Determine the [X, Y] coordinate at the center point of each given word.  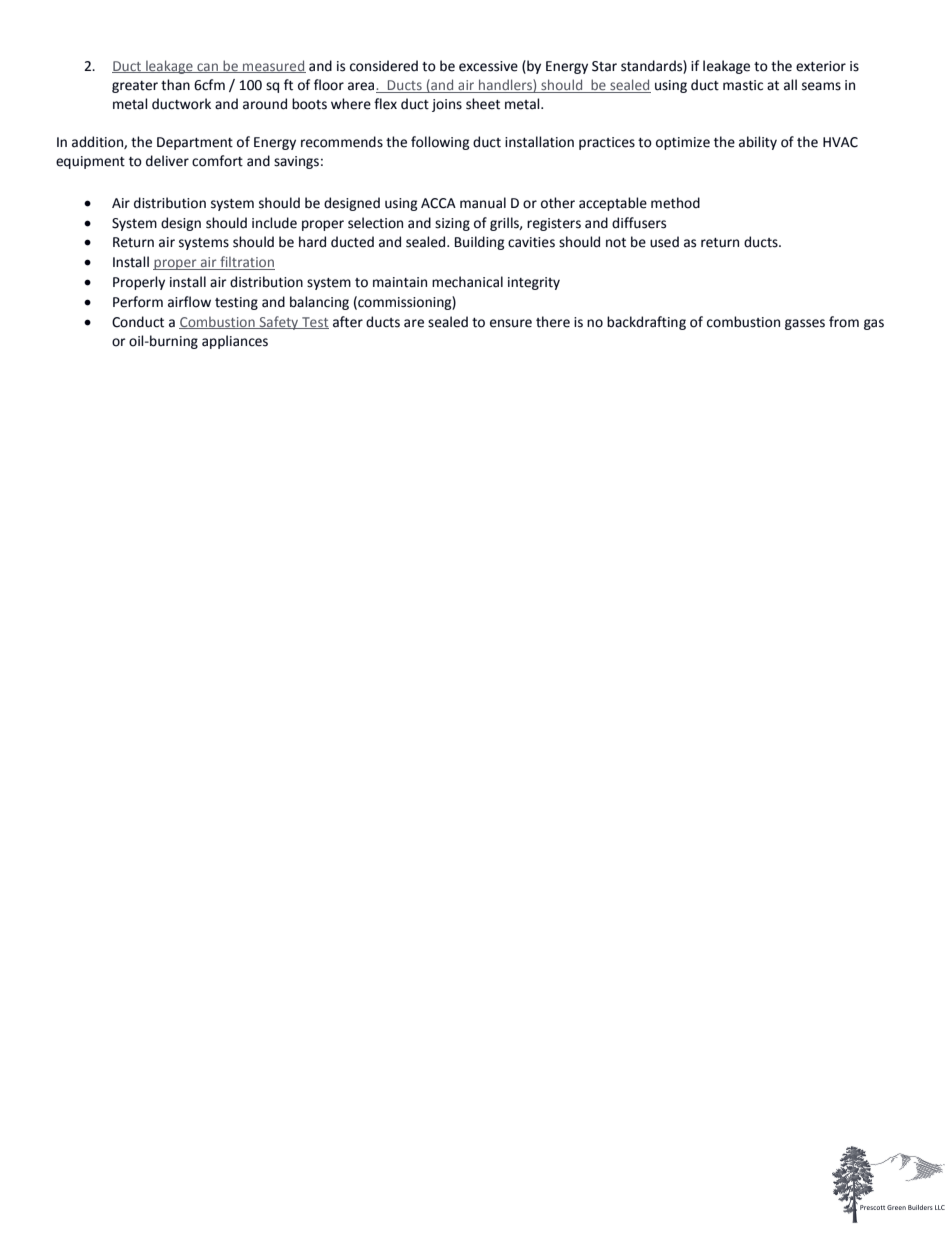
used [664, 242]
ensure [511, 323]
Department [195, 143]
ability [758, 143]
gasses [805, 324]
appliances [235, 342]
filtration [246, 263]
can [207, 68]
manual [483, 203]
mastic [743, 85]
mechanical [467, 282]
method [675, 203]
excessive [488, 66]
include [274, 223]
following [440, 143]
